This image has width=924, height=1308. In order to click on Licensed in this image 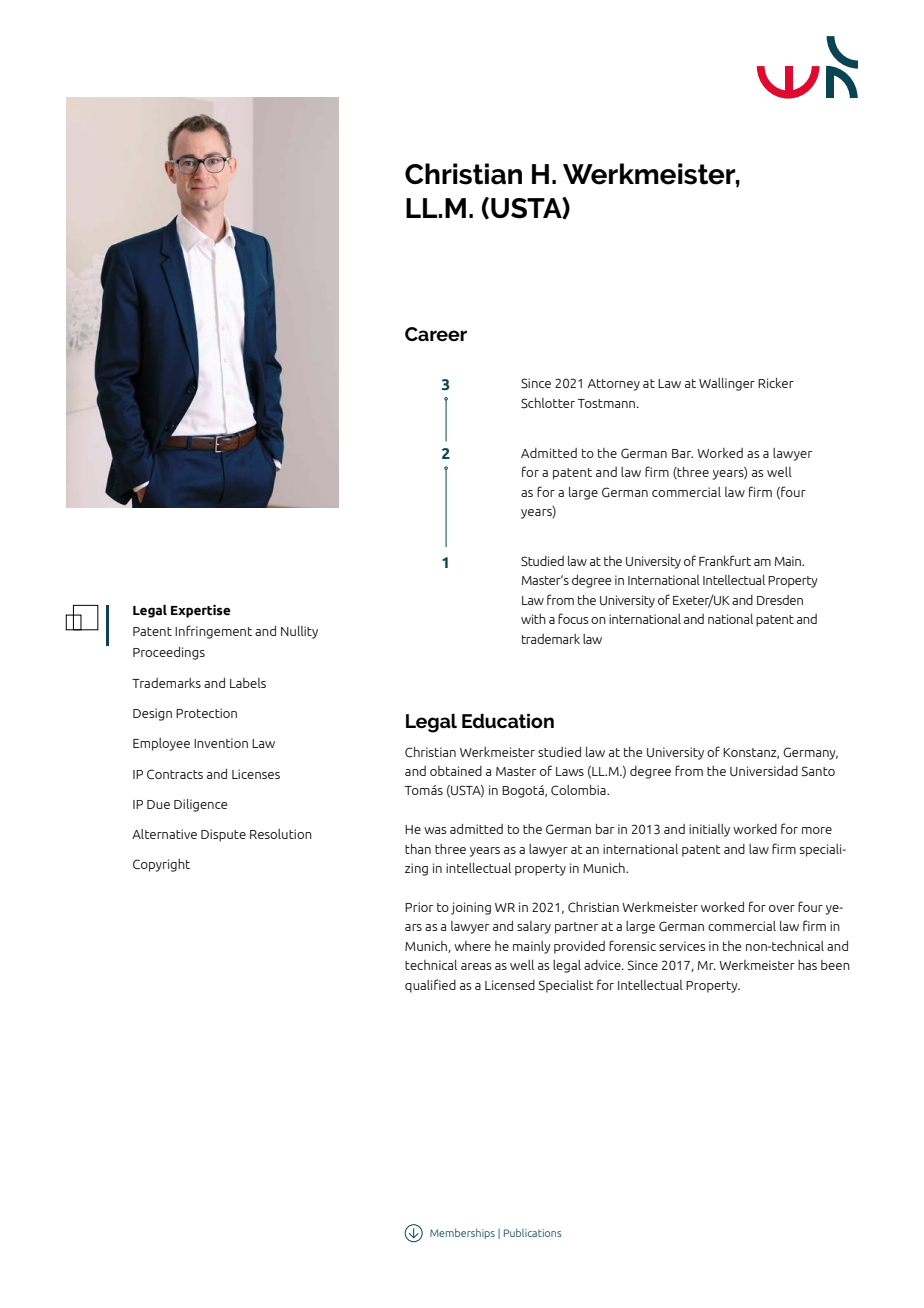, I will do `click(510, 985)`.
